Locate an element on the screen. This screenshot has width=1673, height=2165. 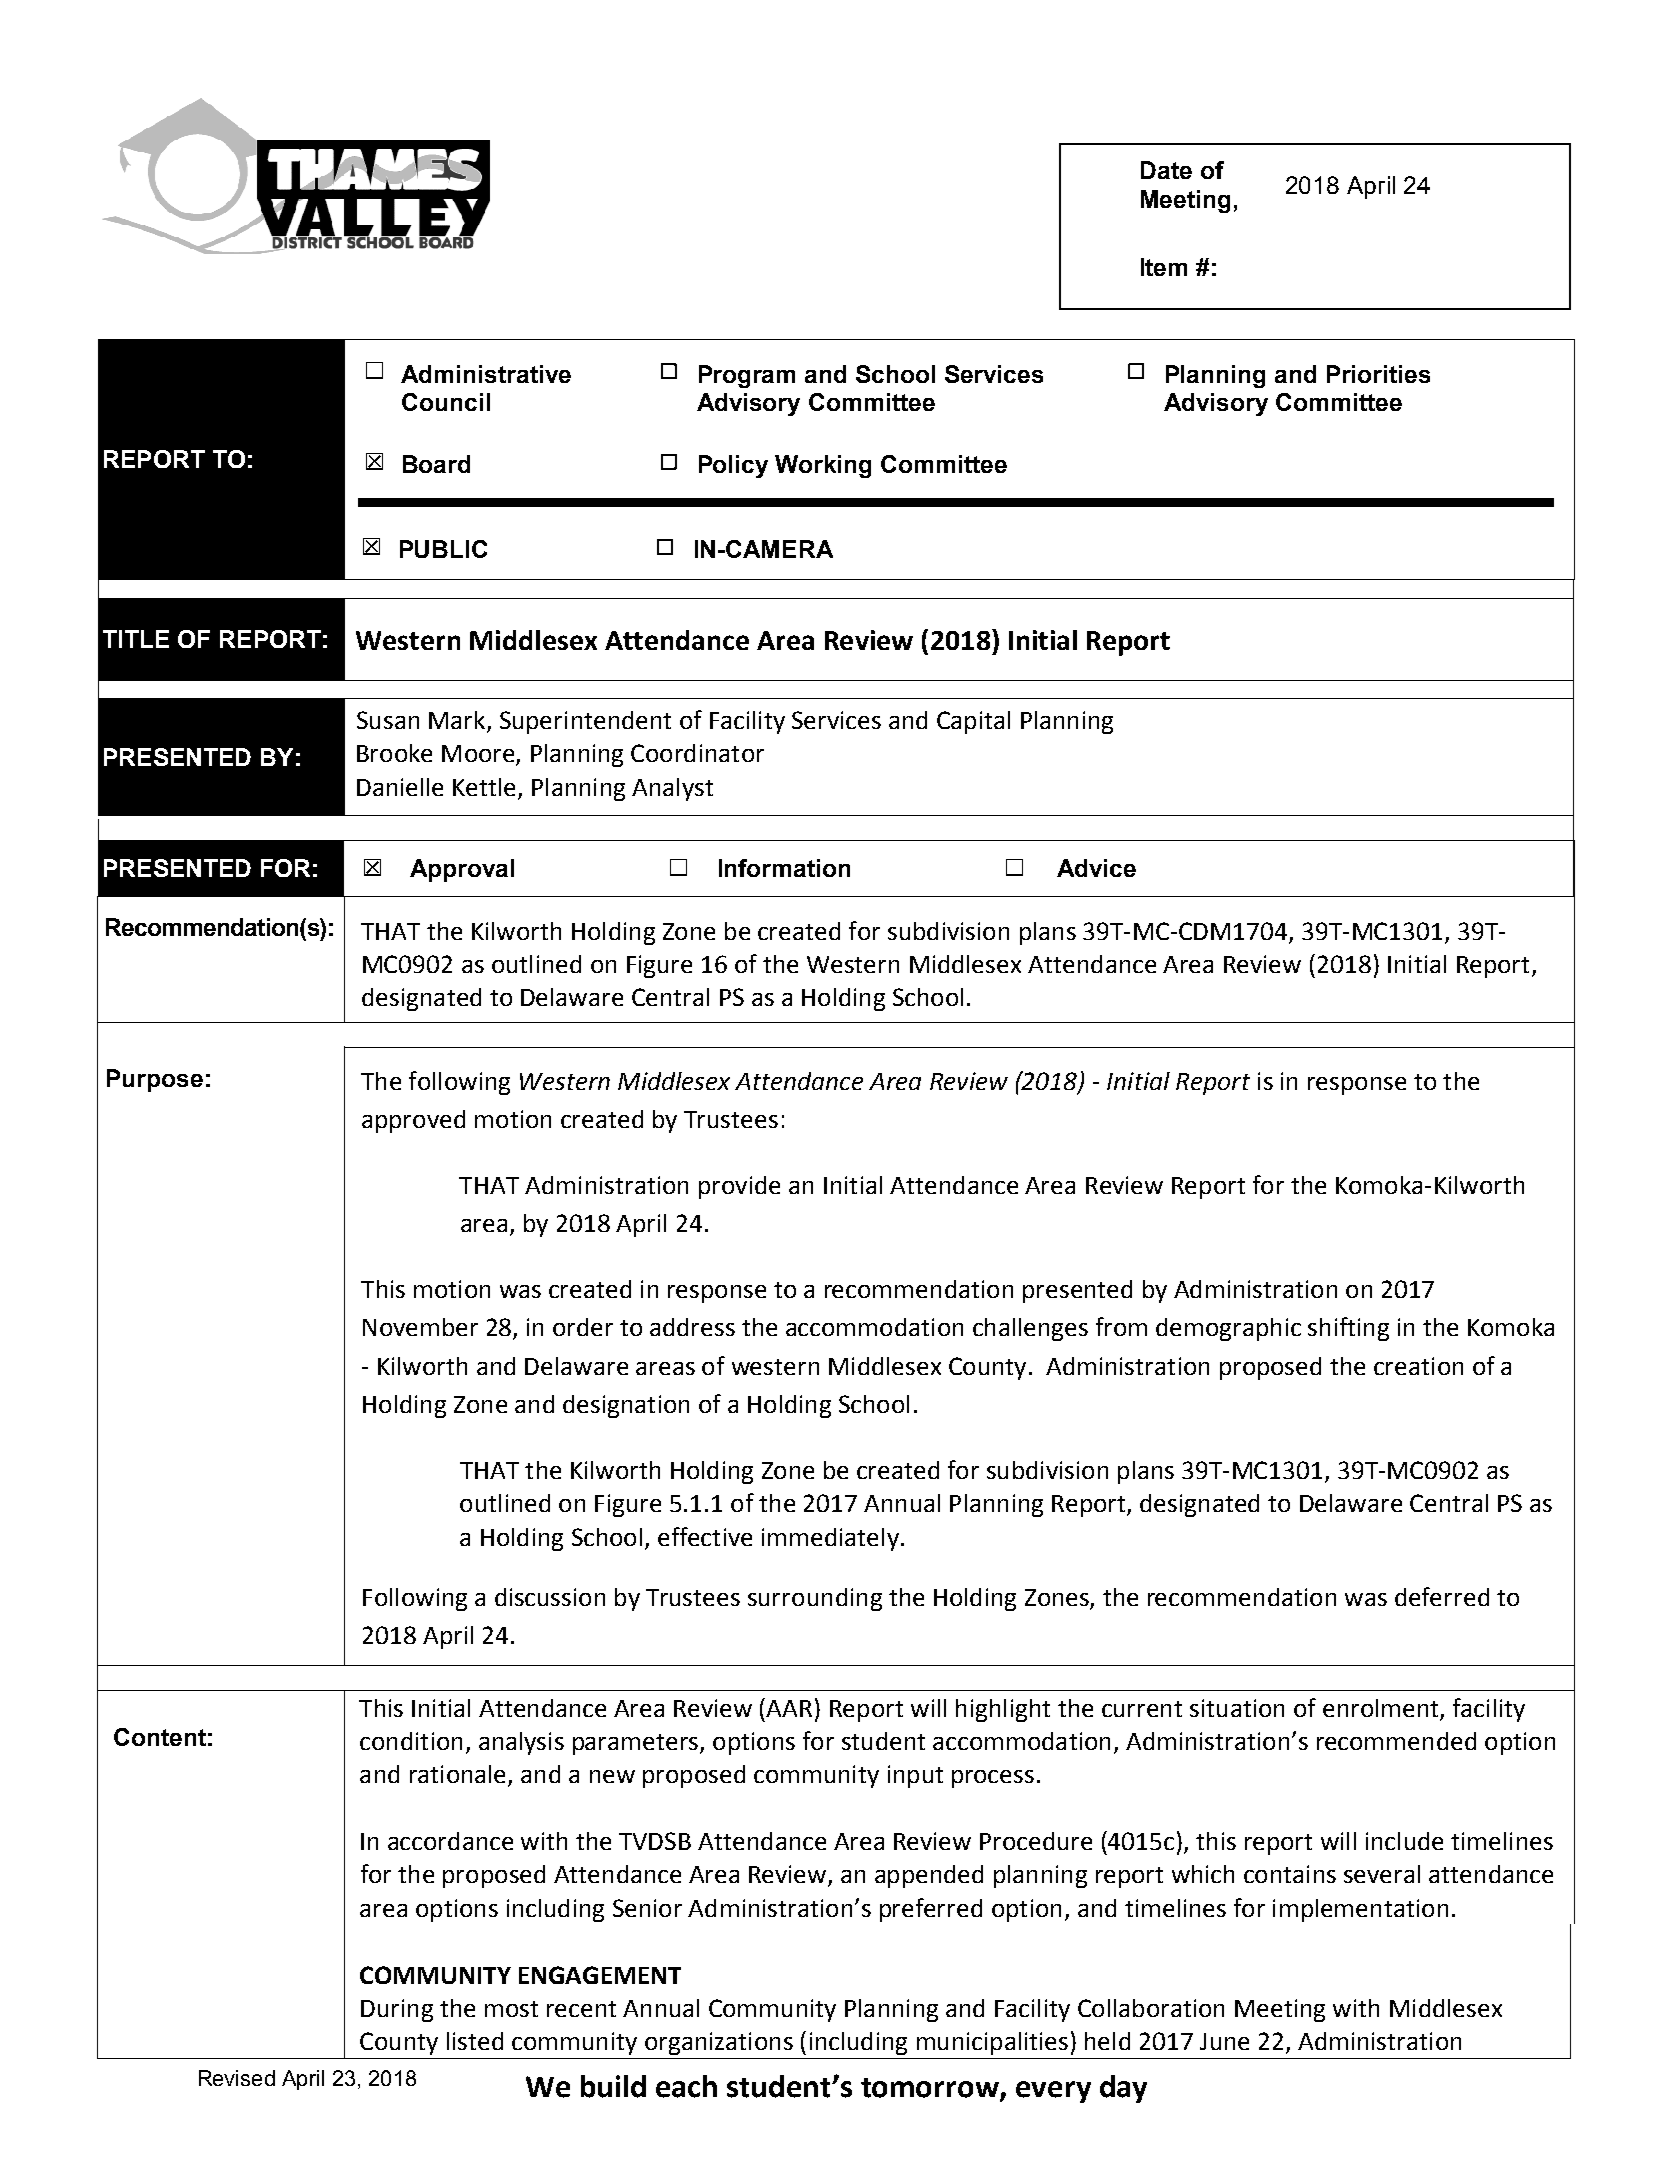
Capital is located at coordinates (973, 722).
